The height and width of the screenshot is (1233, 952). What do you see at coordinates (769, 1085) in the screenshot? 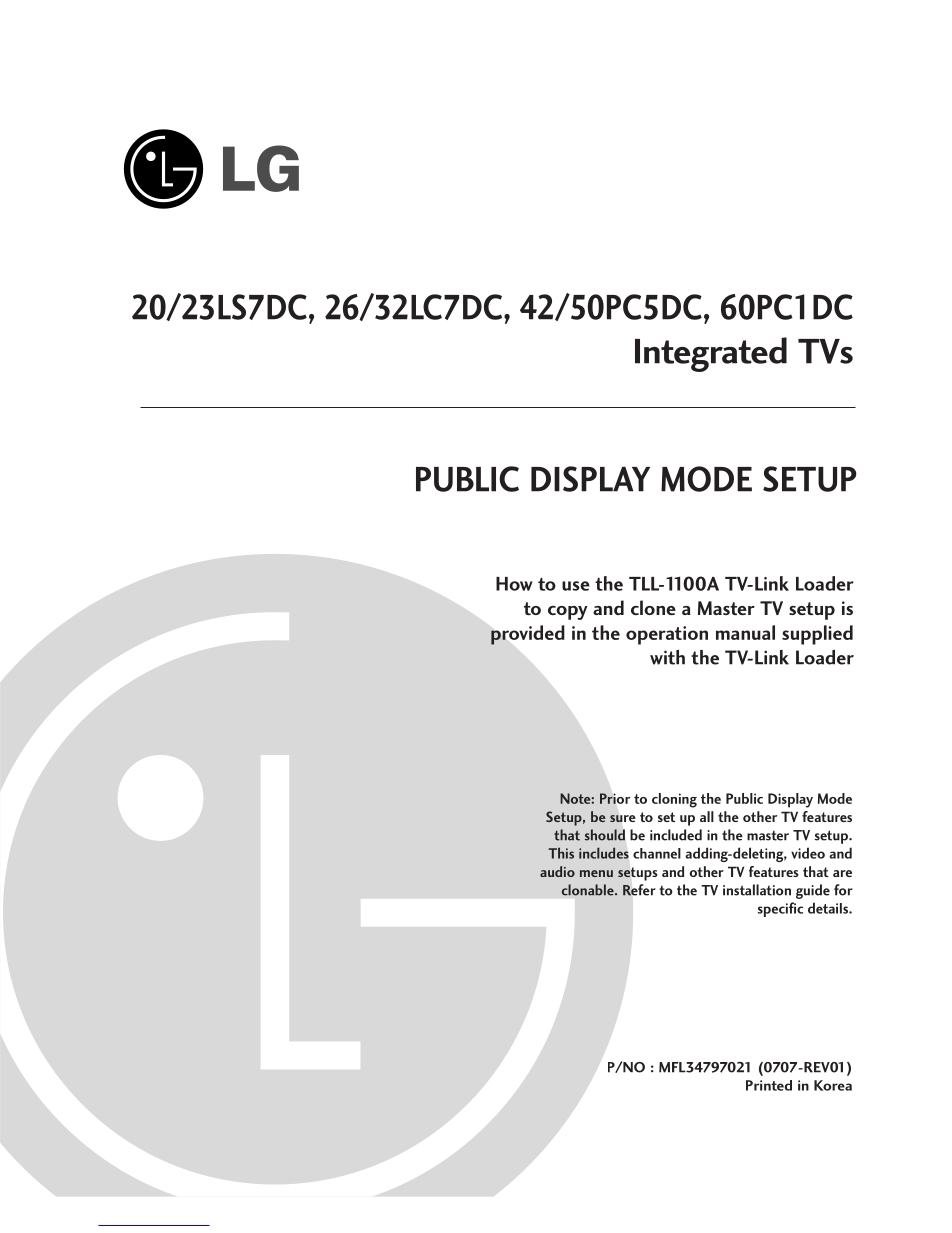
I see `Printed` at bounding box center [769, 1085].
